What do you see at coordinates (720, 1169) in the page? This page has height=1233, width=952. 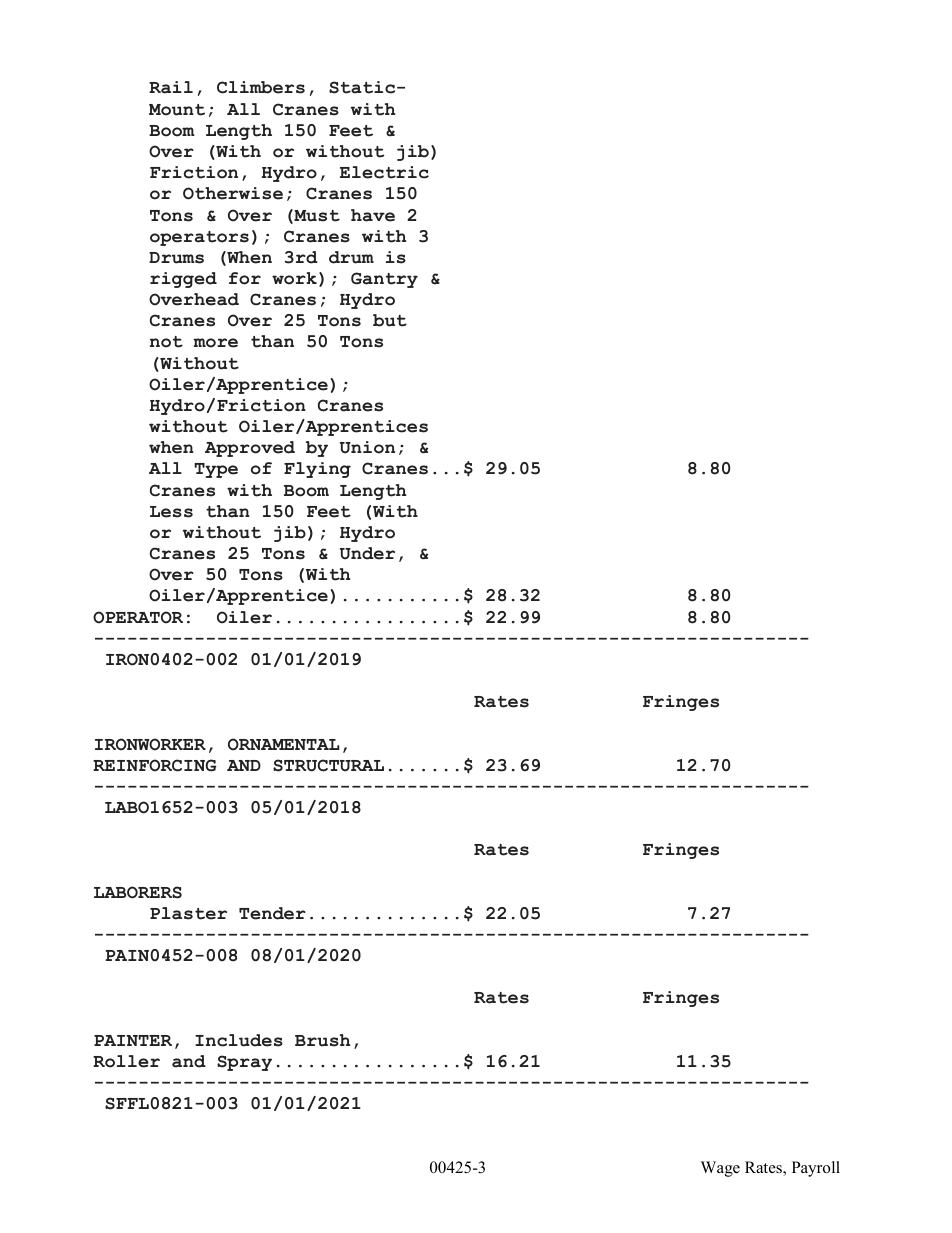 I see `Wage` at bounding box center [720, 1169].
